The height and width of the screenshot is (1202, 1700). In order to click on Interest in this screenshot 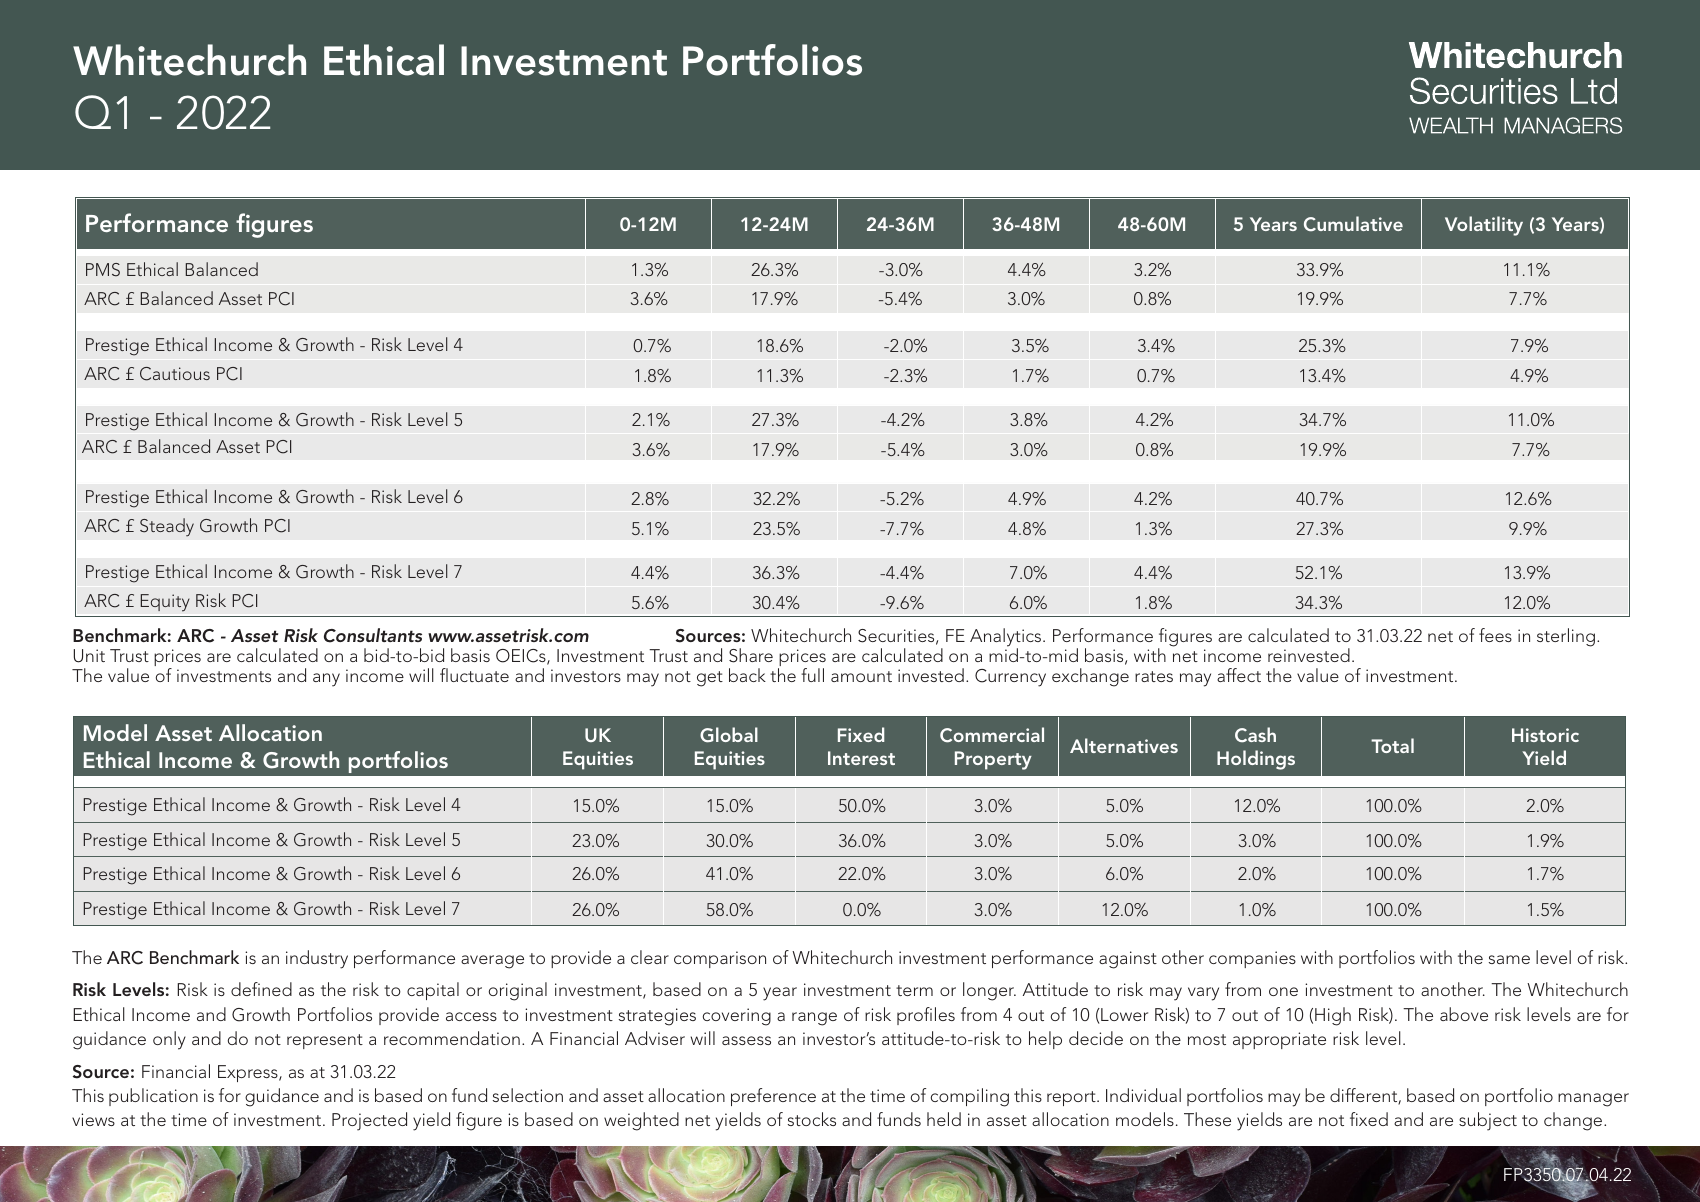, I will do `click(861, 758)`.
